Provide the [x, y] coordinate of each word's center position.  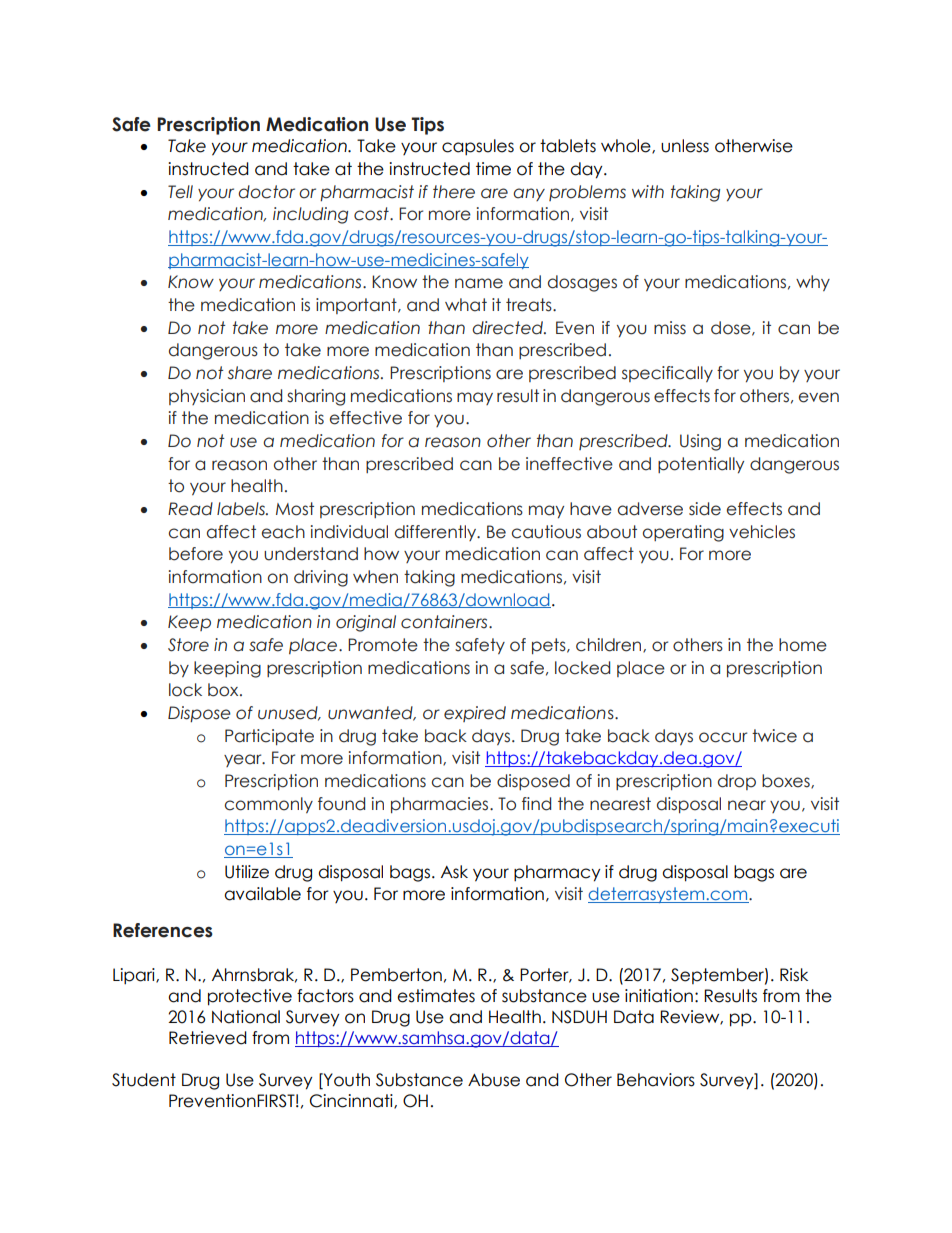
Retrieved [208, 1038]
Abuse [494, 1080]
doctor [266, 192]
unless [685, 146]
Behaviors [656, 1080]
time [493, 169]
